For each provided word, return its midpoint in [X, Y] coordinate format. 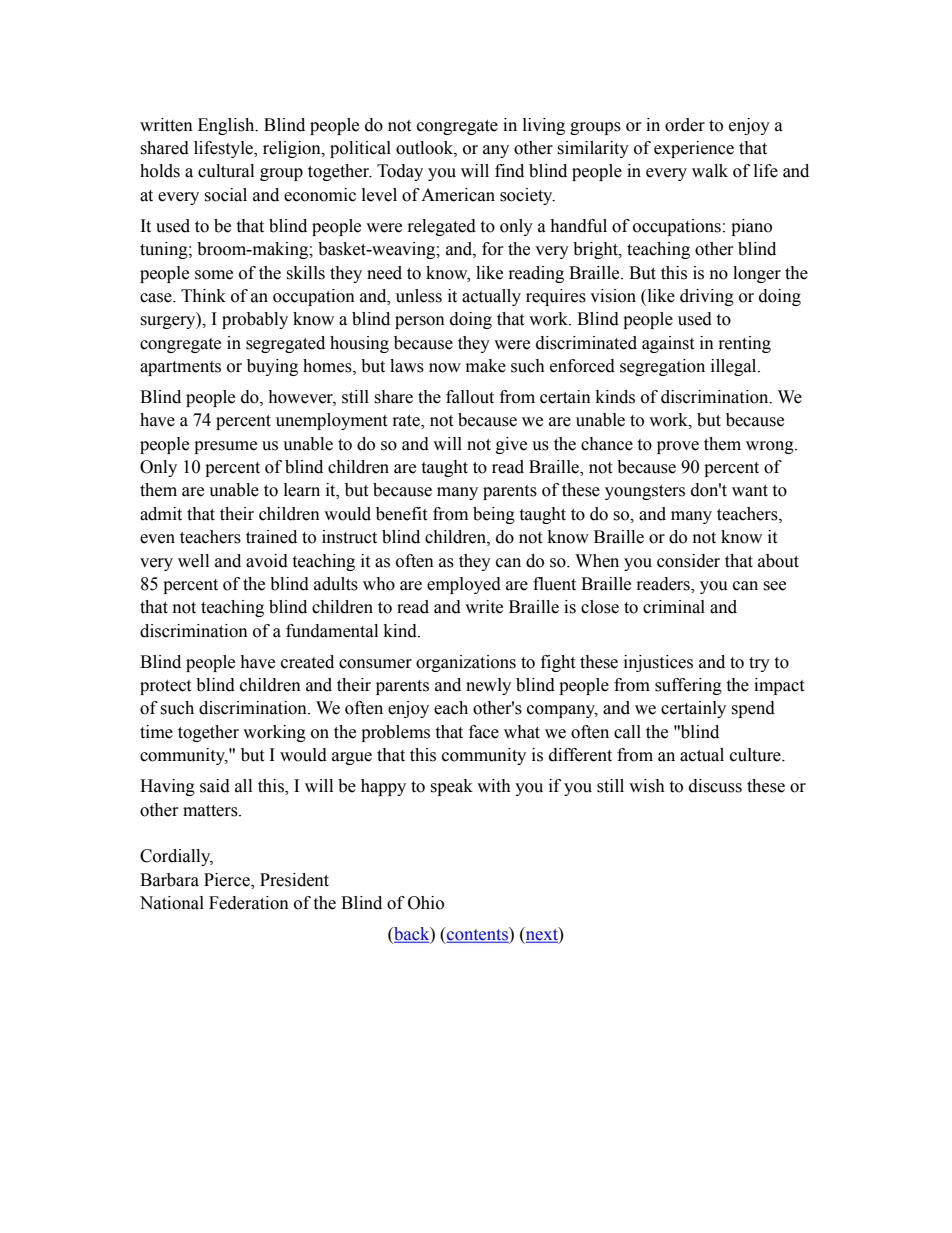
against [668, 344]
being [494, 515]
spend [753, 709]
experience [694, 149]
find [509, 171]
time [156, 732]
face [484, 732]
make [486, 366]
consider [688, 561]
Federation [249, 903]
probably [255, 320]
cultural [226, 171]
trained [271, 537]
